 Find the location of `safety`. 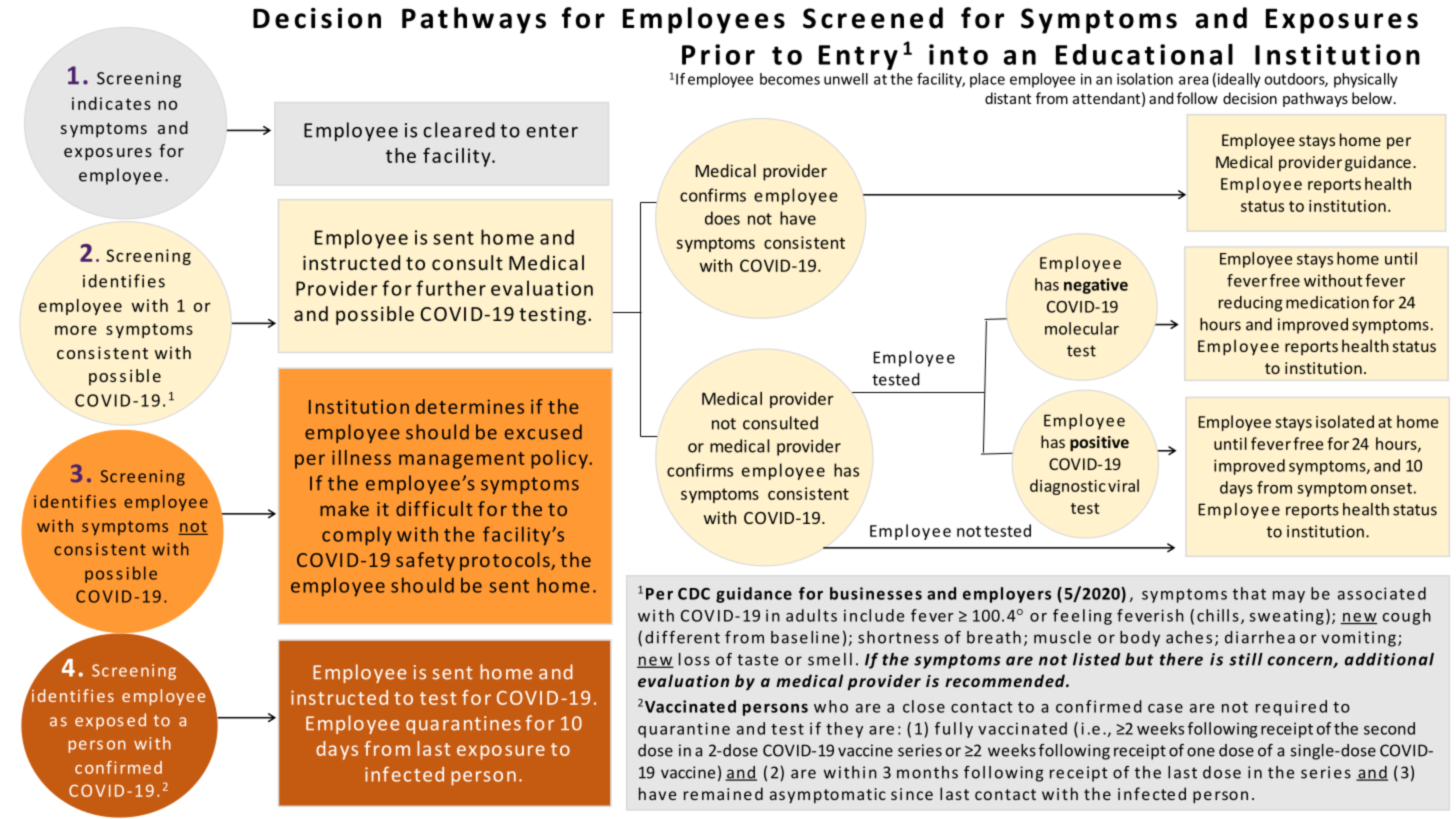

safety is located at coordinates (425, 561).
